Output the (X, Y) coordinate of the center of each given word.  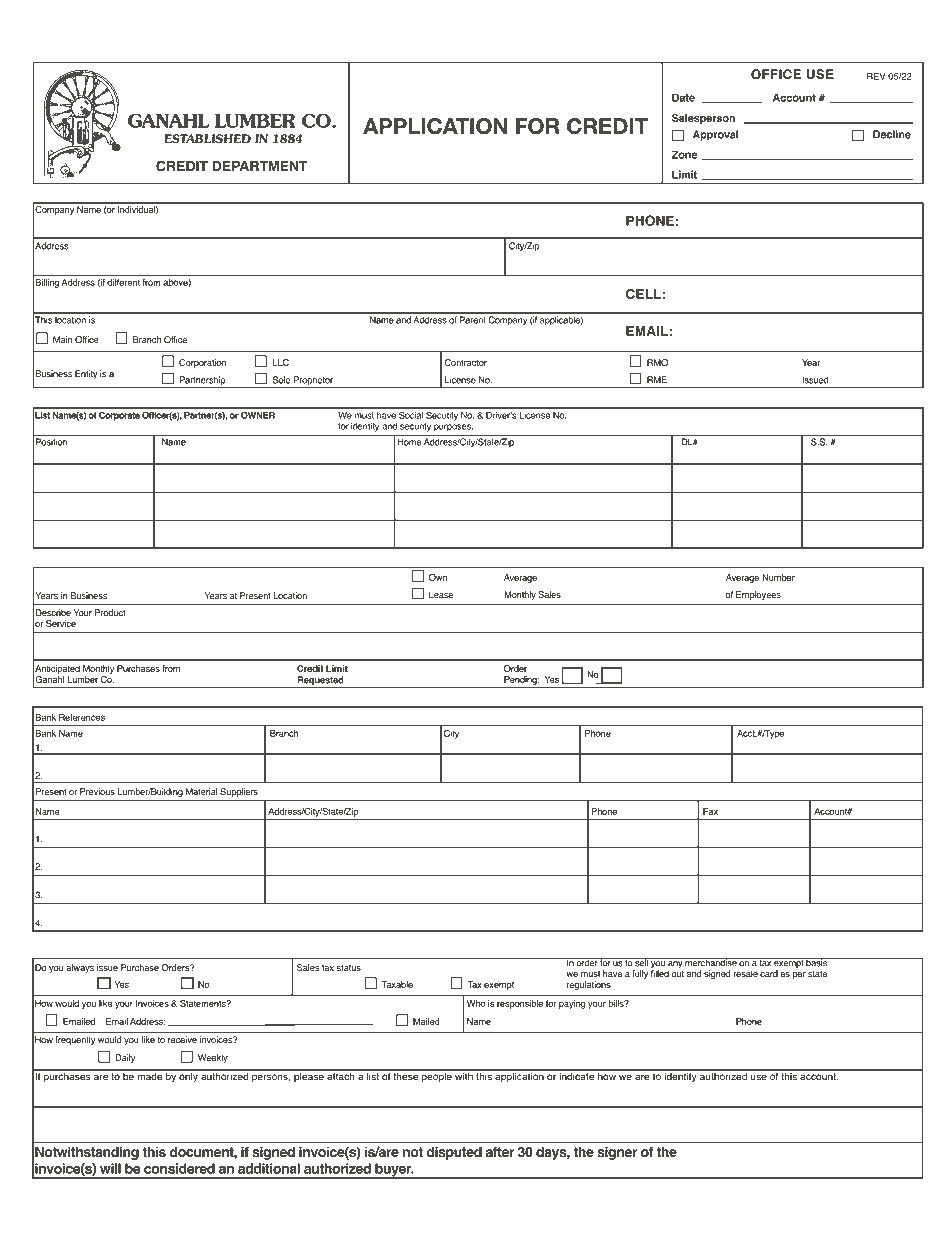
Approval (716, 135)
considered (179, 1168)
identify (680, 1076)
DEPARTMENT (260, 166)
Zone (684, 154)
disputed (454, 1153)
